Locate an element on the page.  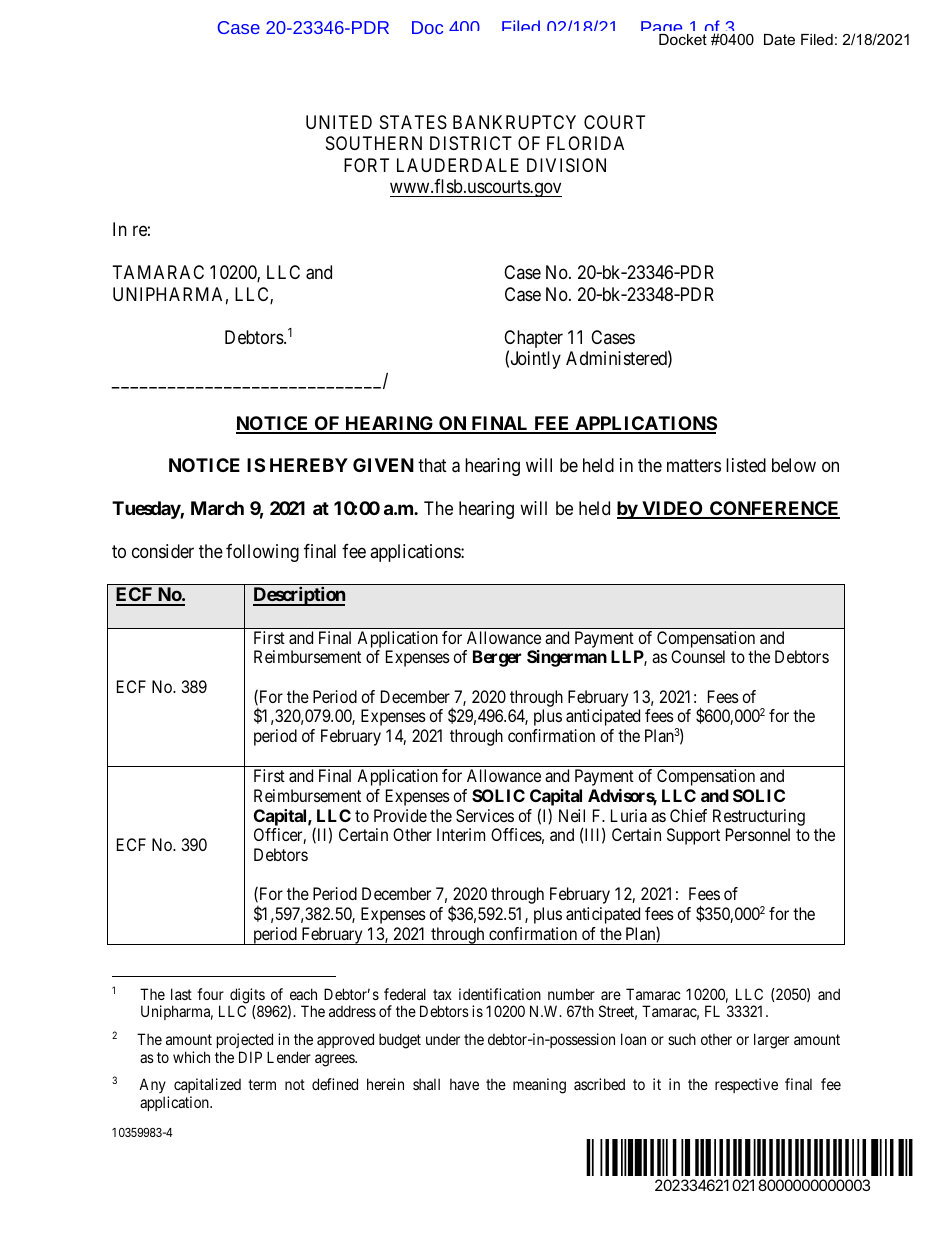
that is located at coordinates (432, 465).
